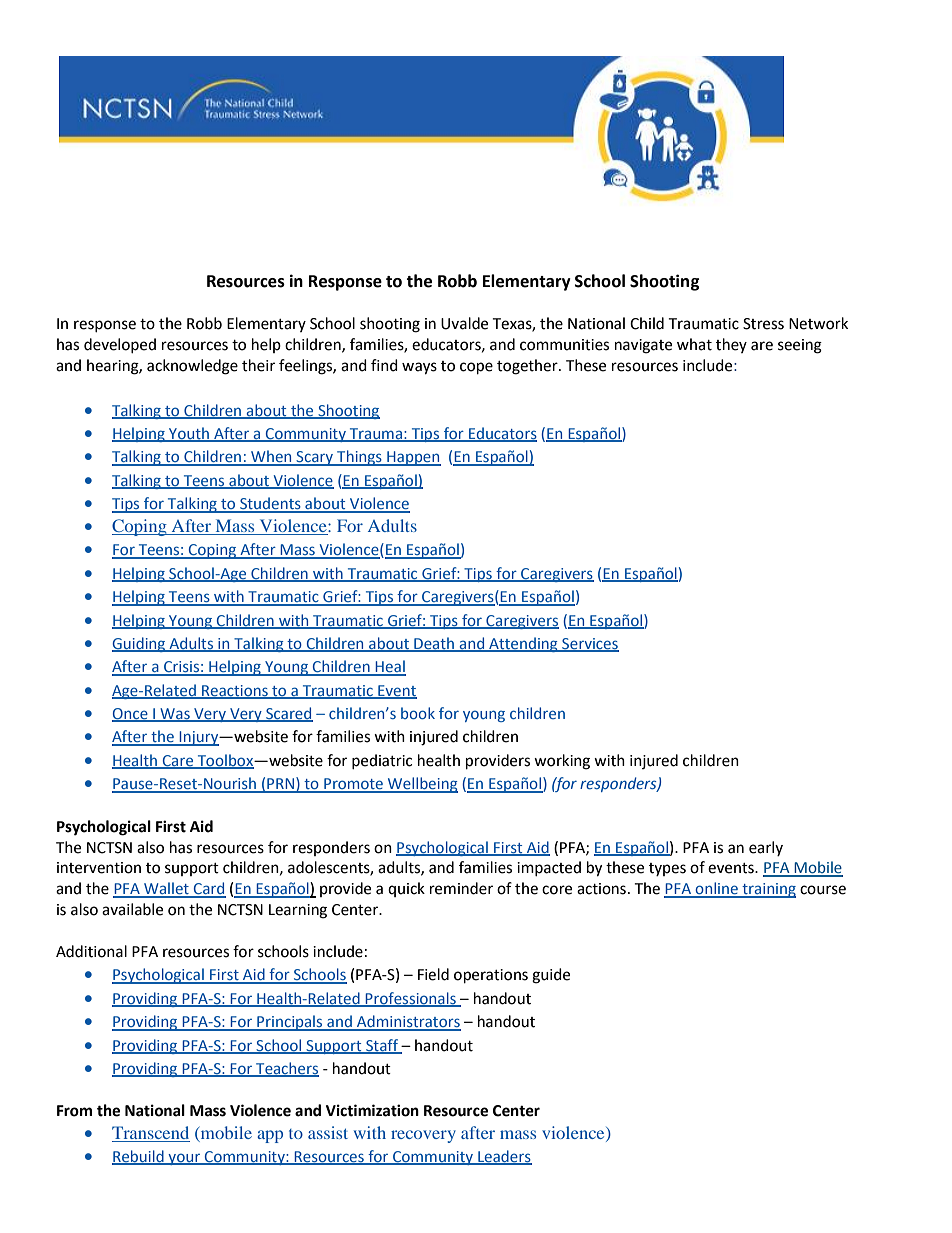 The image size is (952, 1233). Describe the element at coordinates (504, 1157) in the image. I see `Leaders` at that location.
